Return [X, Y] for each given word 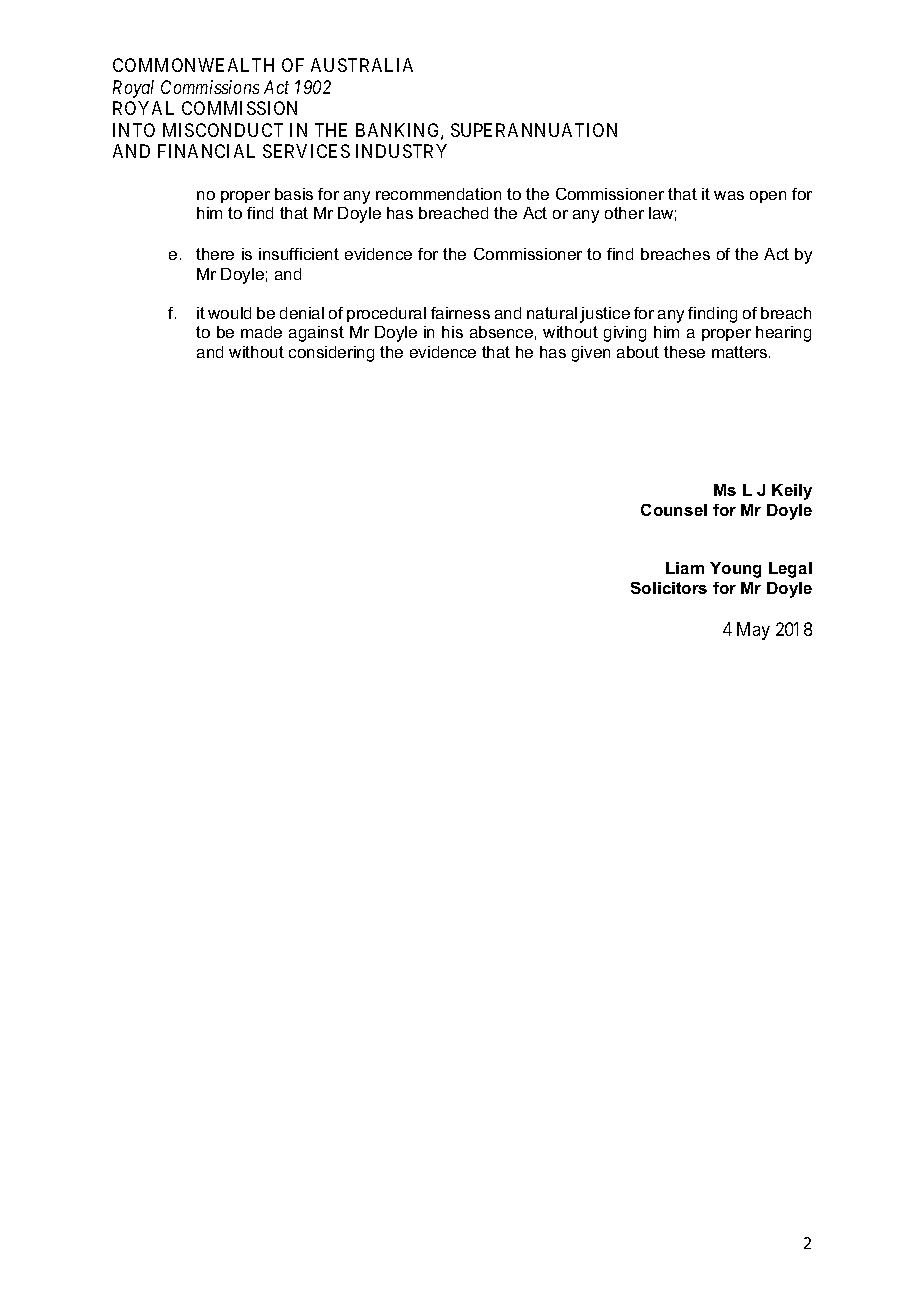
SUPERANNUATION [534, 130]
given [591, 354]
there [215, 254]
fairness [460, 313]
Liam [685, 568]
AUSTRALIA [362, 65]
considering [331, 354]
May [753, 631]
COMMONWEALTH [193, 65]
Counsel [674, 510]
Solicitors [669, 588]
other [624, 213]
